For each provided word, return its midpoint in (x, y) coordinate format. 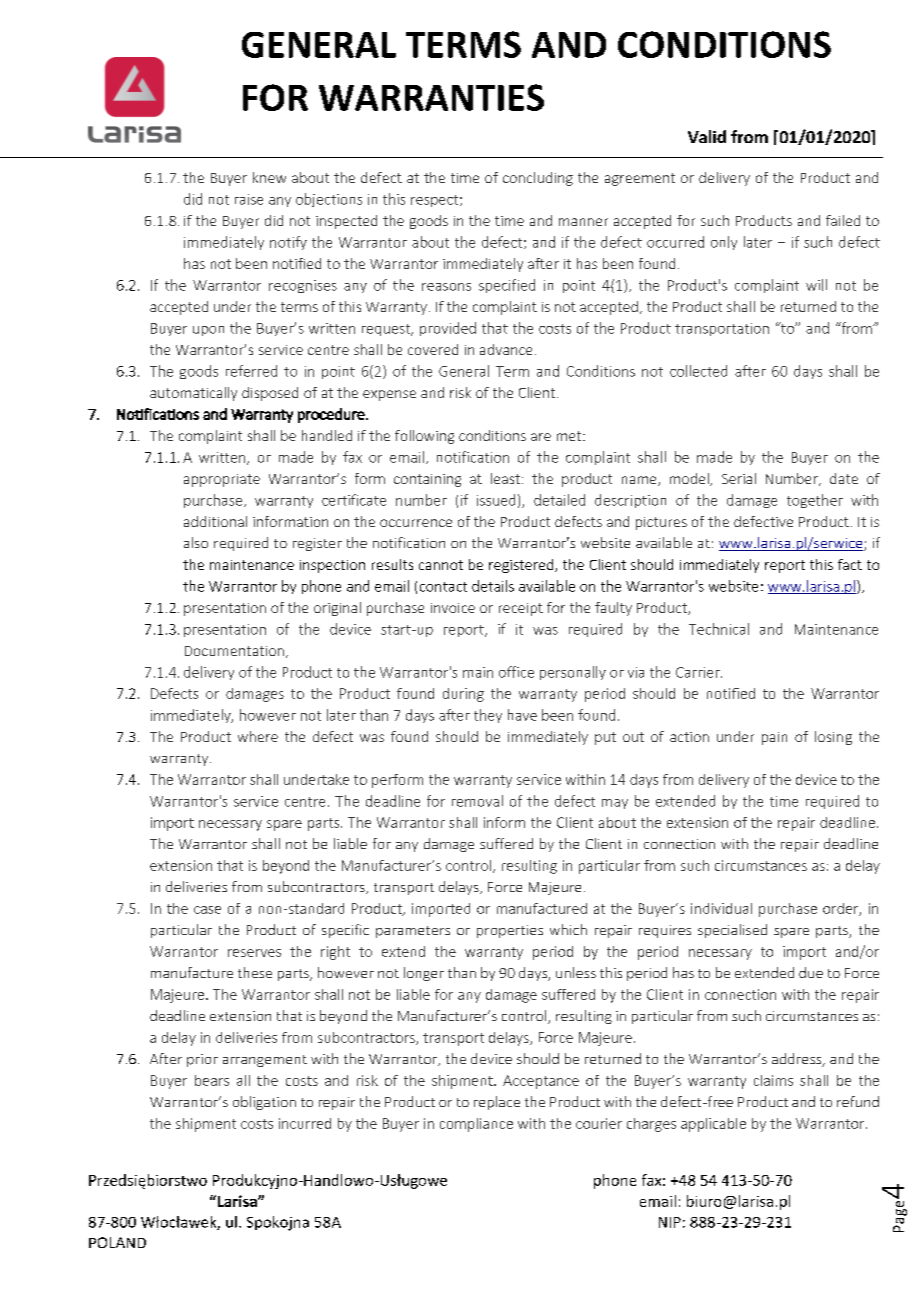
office (516, 672)
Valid (707, 136)
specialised (732, 931)
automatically (193, 394)
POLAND (117, 1242)
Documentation (234, 651)
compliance (476, 1125)
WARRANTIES (431, 97)
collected (698, 371)
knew (269, 177)
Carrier (699, 672)
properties (510, 931)
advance (506, 349)
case (207, 910)
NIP (670, 1222)
